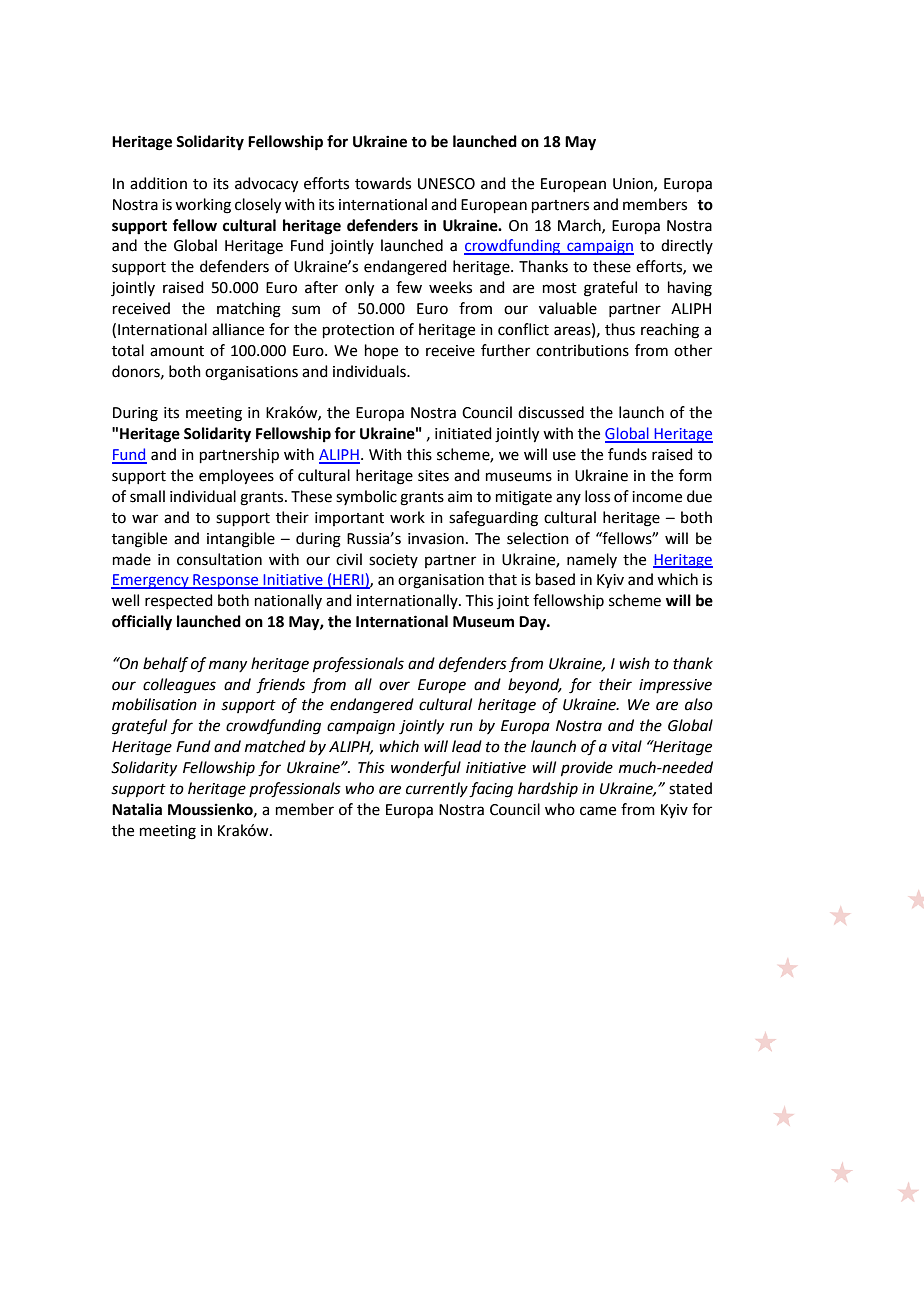  I want to click on addition, so click(158, 183).
